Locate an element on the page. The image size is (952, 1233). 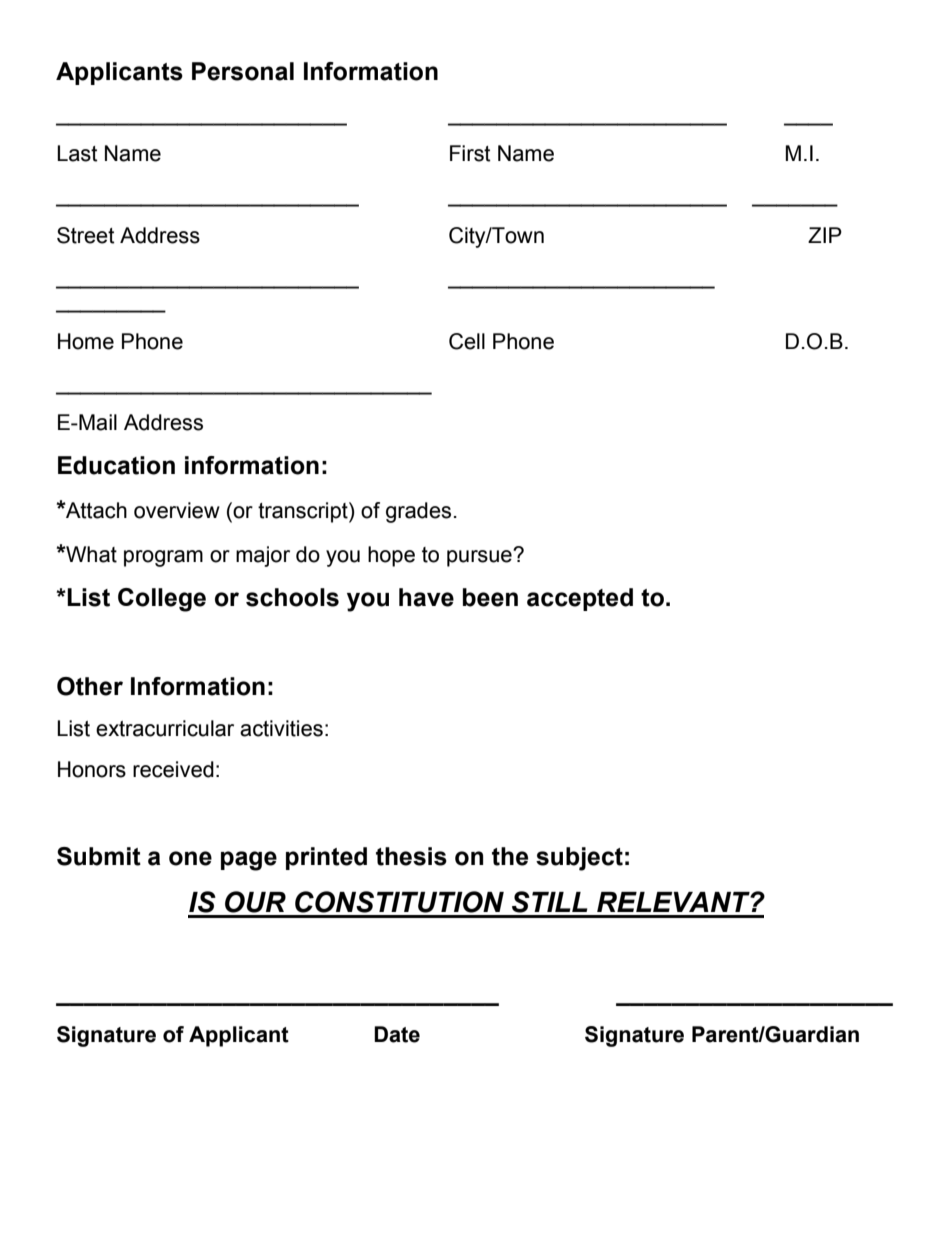
subject is located at coordinates (579, 859).
